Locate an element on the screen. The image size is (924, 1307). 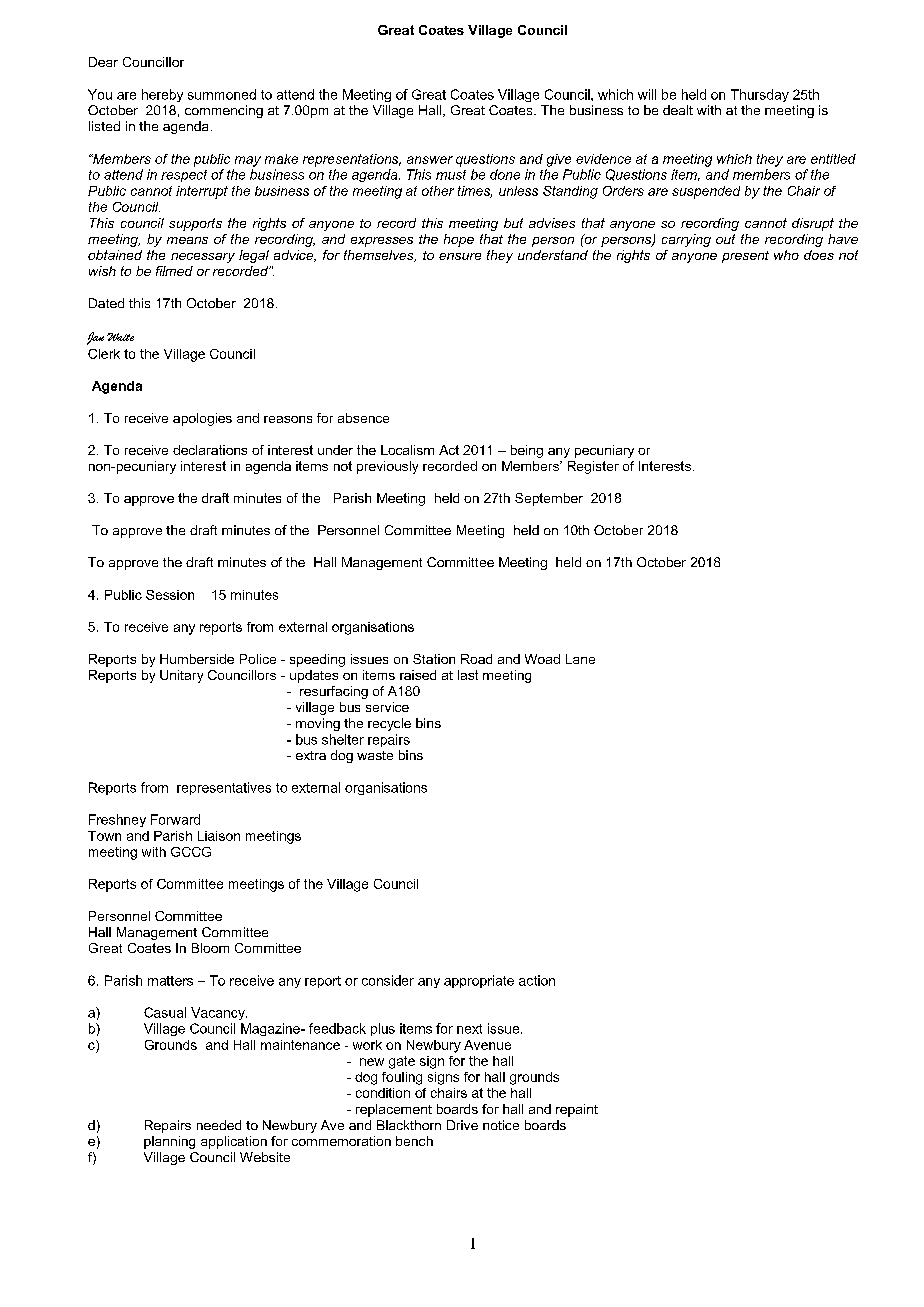
Drive is located at coordinates (462, 1125).
